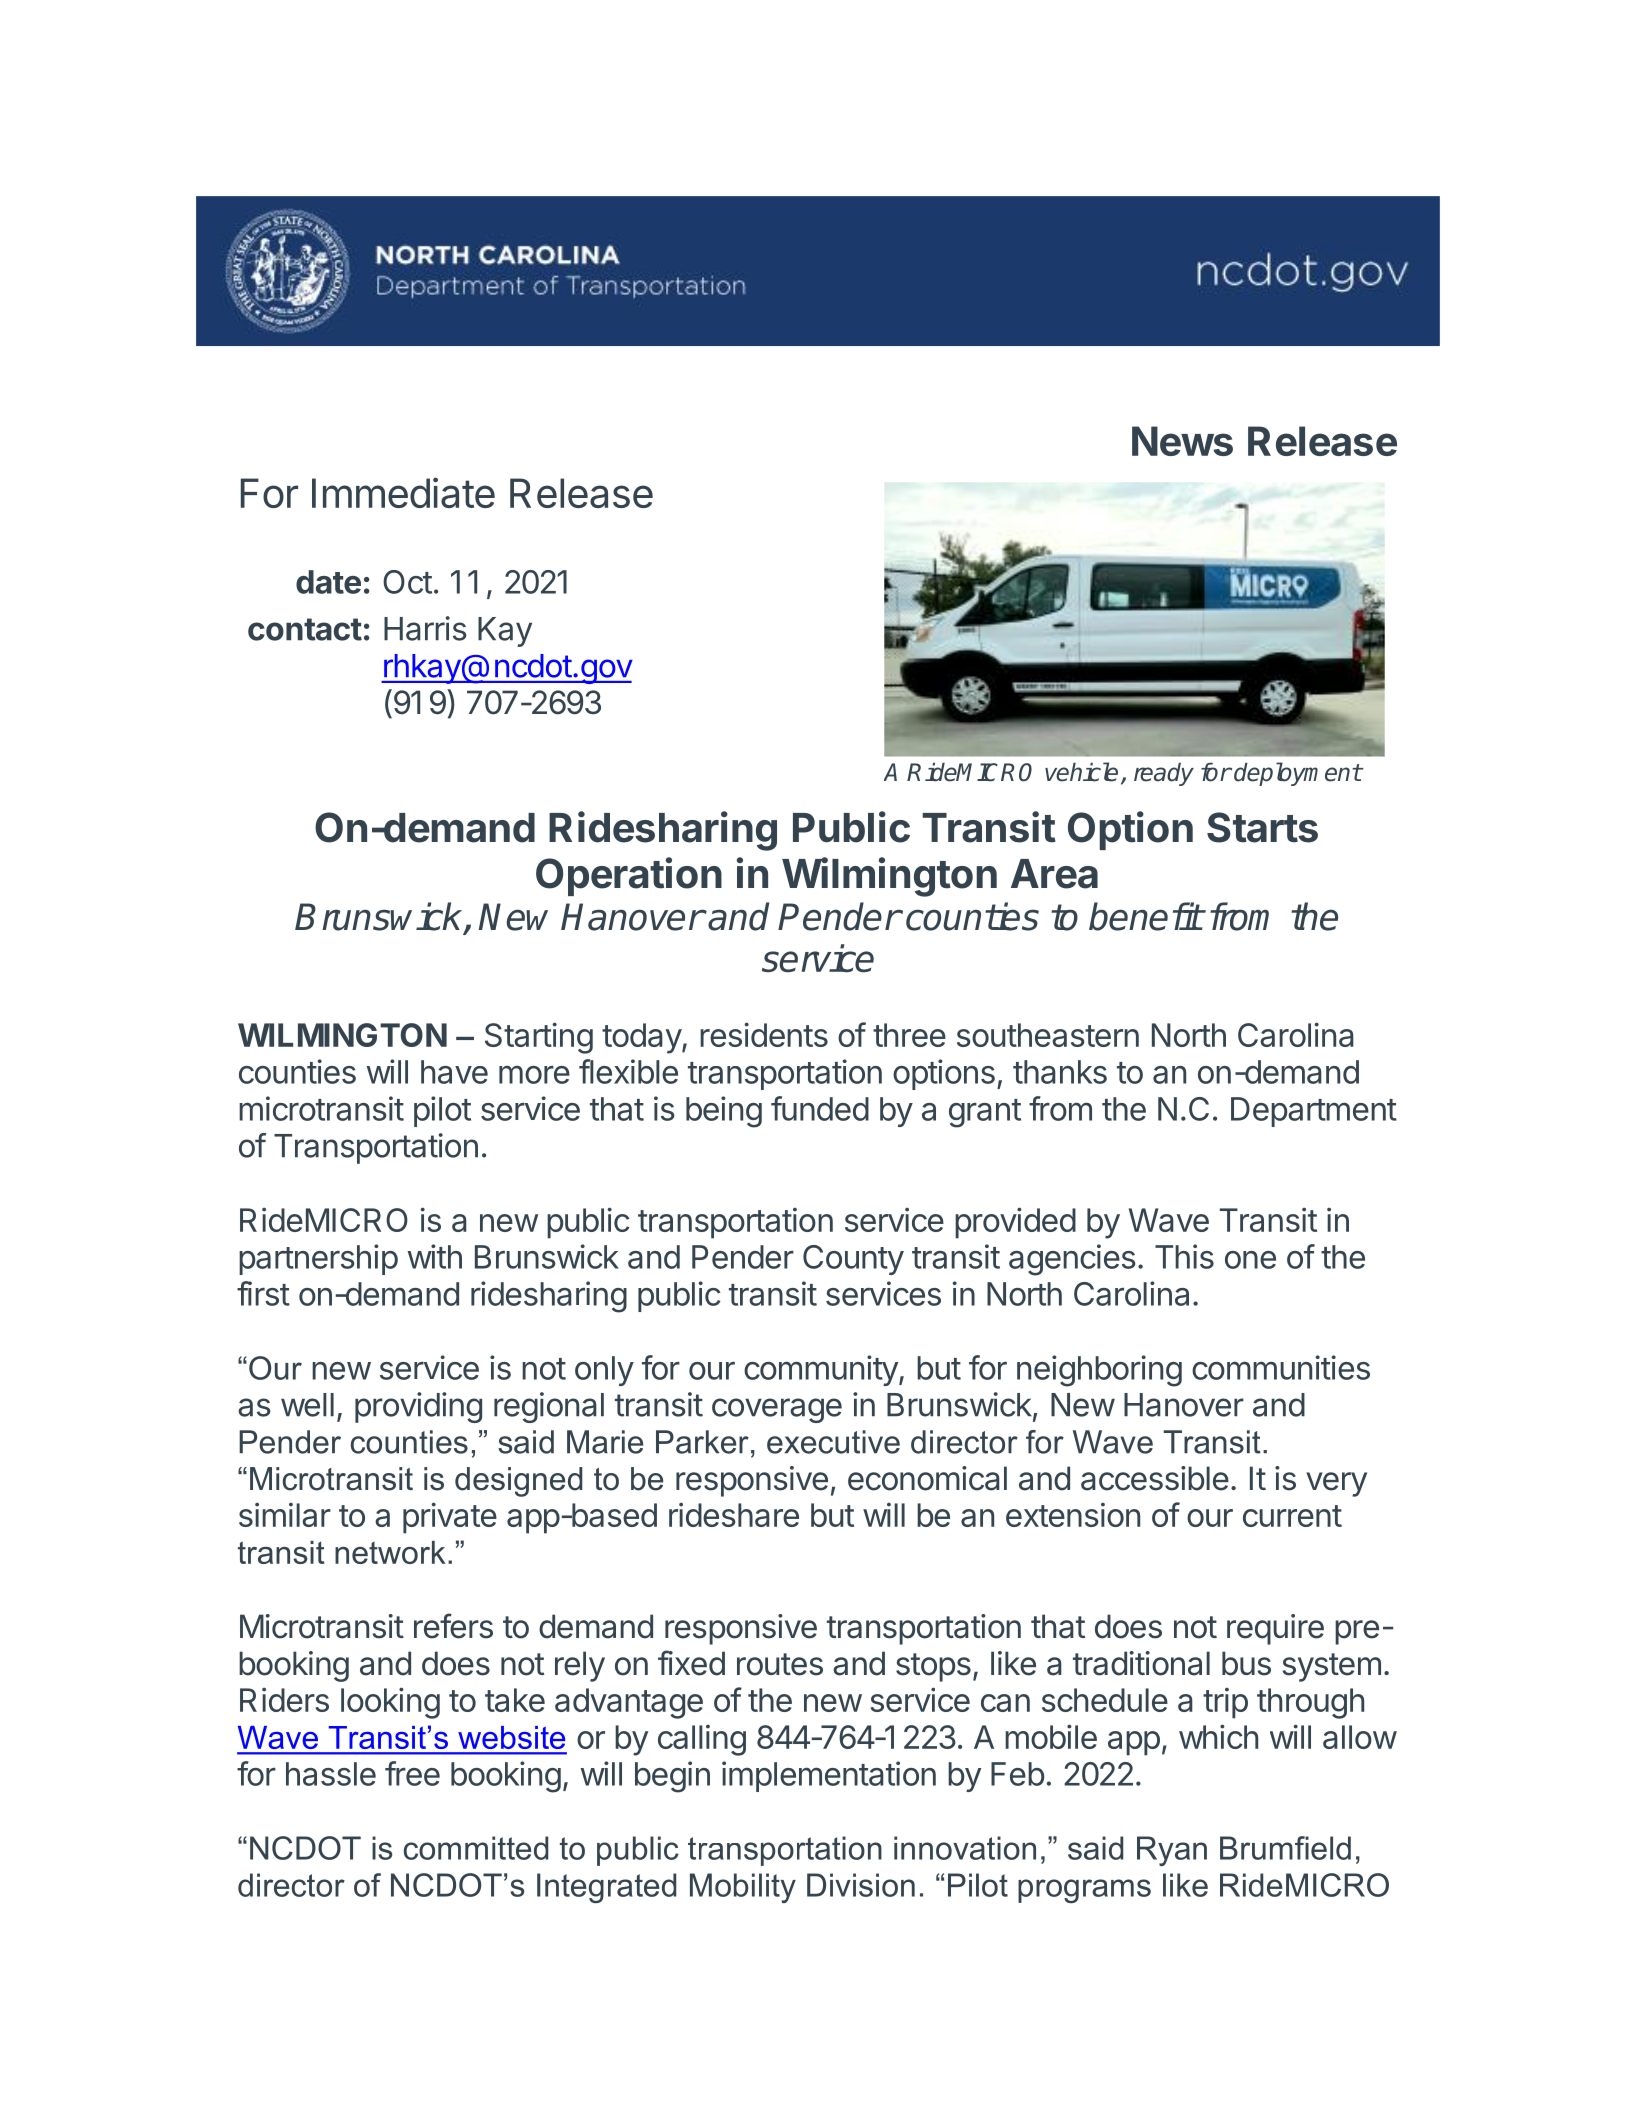 The height and width of the screenshot is (2115, 1634). I want to click on Department, so click(1314, 1112).
